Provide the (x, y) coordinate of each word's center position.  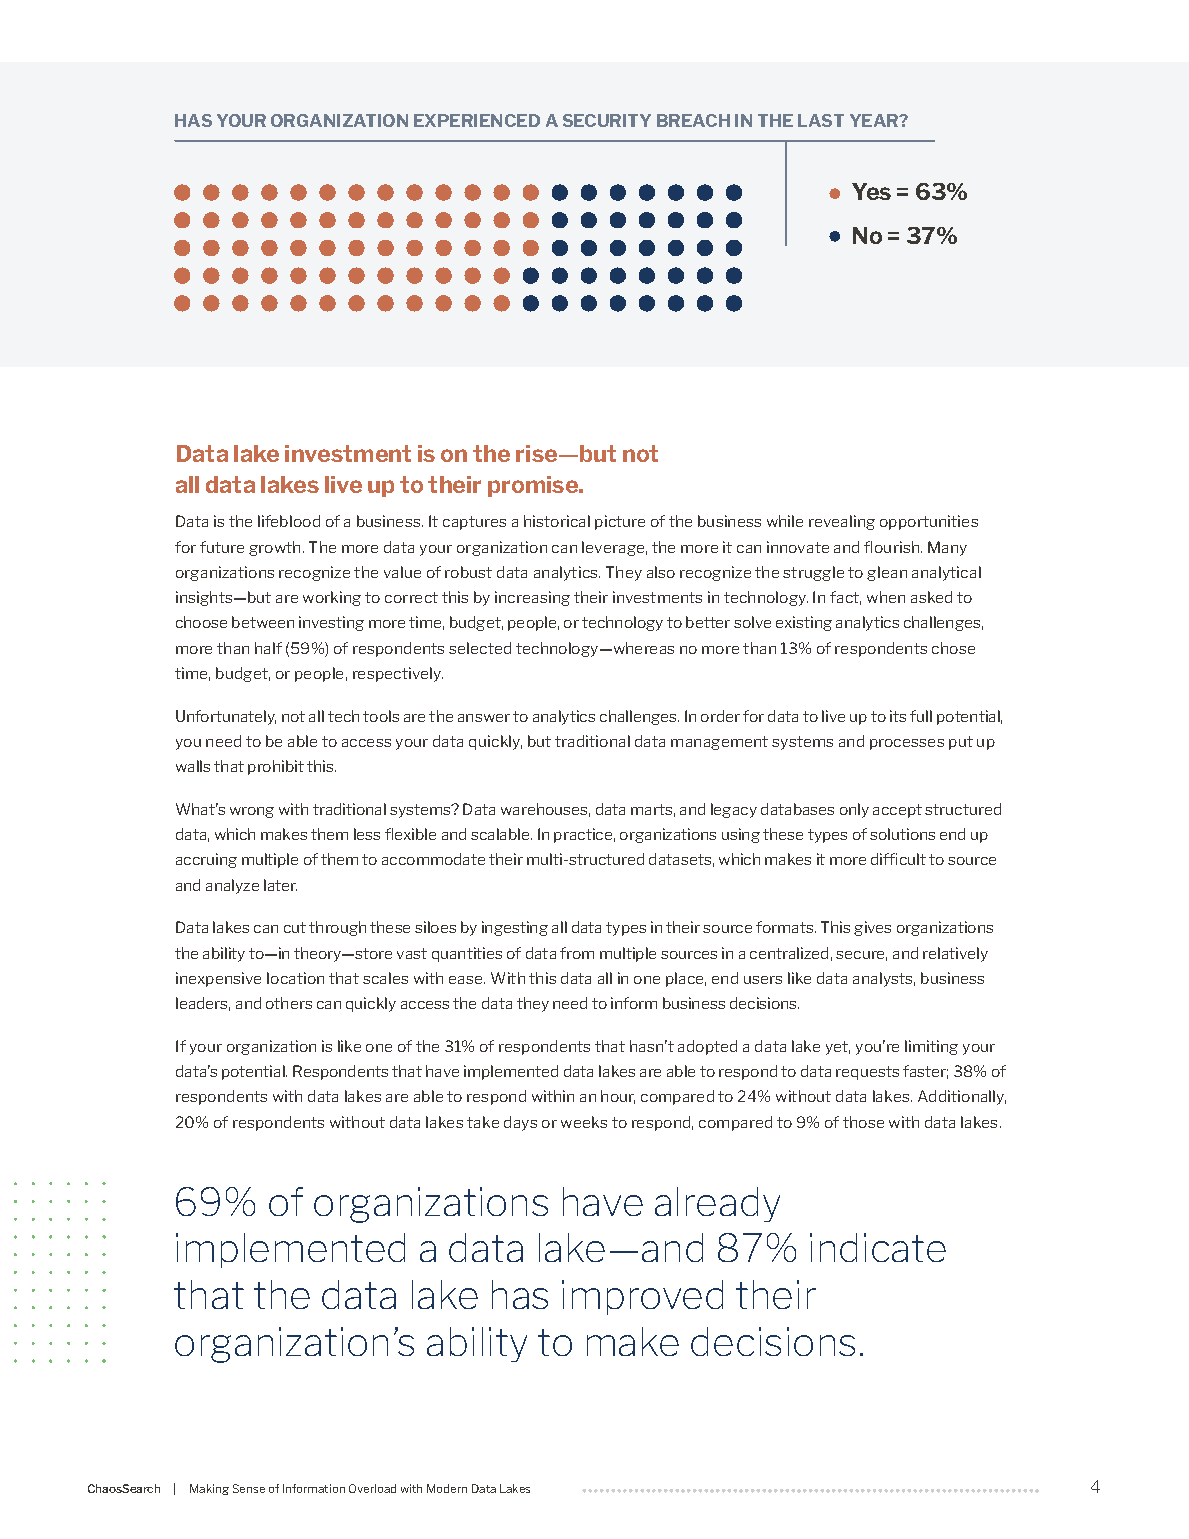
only (854, 810)
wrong (252, 812)
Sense (249, 1488)
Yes (871, 191)
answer (484, 718)
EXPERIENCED (477, 120)
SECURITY (607, 120)
